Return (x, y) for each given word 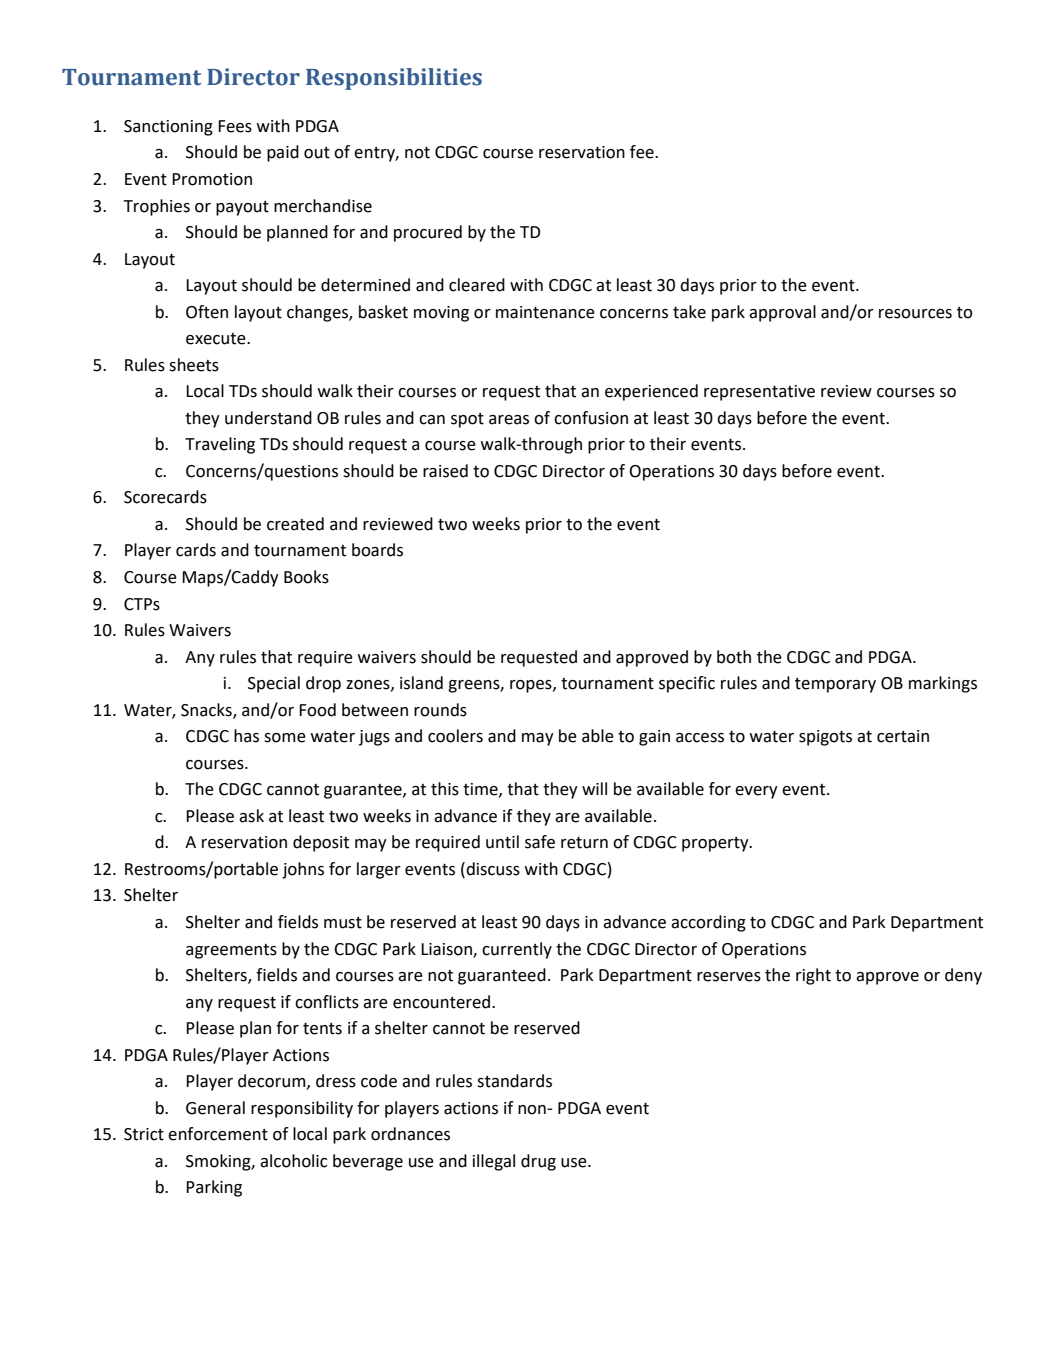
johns (303, 870)
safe (540, 842)
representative (759, 393)
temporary (835, 685)
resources (915, 314)
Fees (235, 126)
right (813, 976)
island (421, 683)
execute (217, 339)
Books (306, 577)
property (716, 844)
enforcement (218, 1134)
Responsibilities (394, 79)
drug (538, 1162)
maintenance (545, 312)
